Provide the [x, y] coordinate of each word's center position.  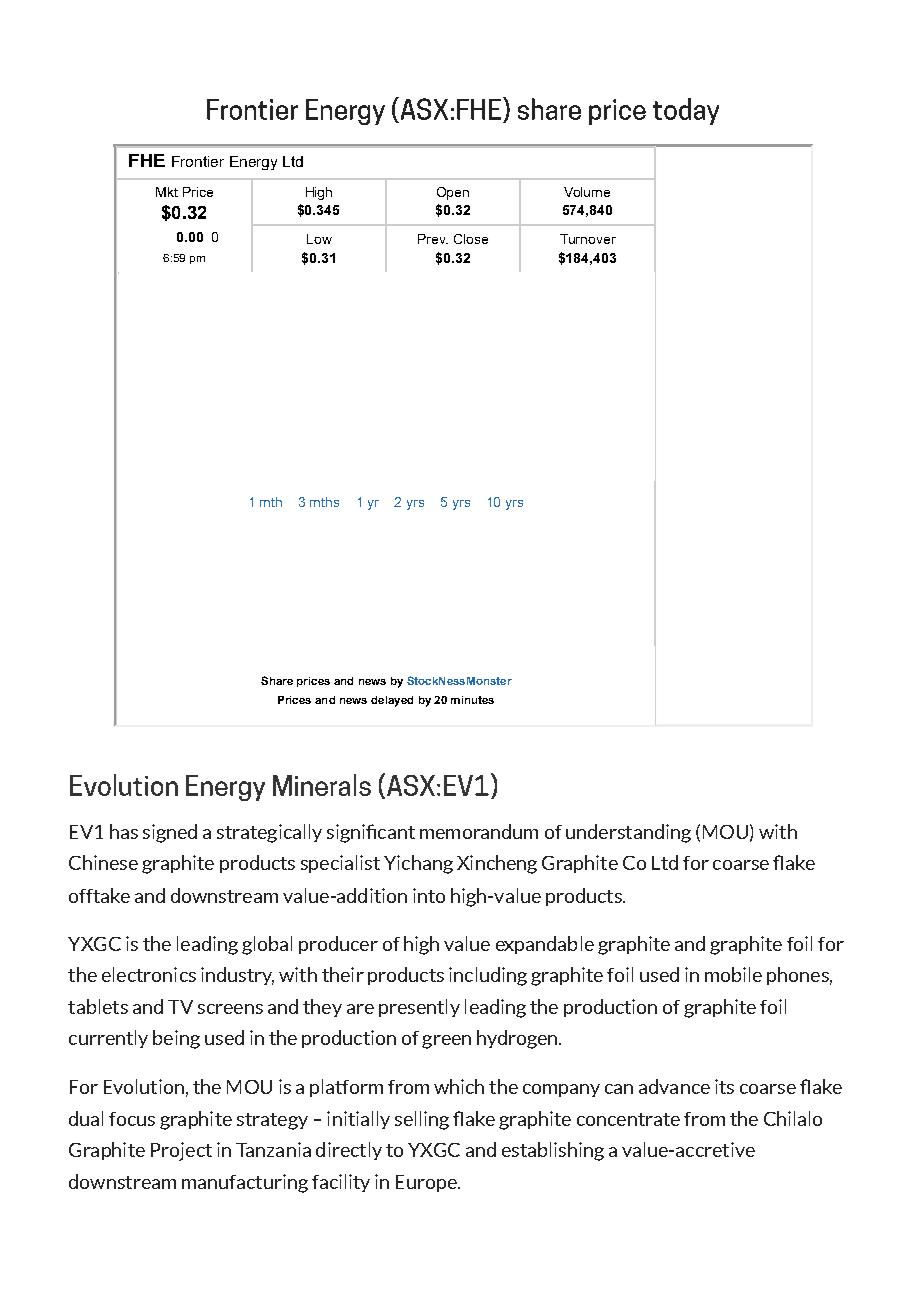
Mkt [167, 192]
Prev [433, 239]
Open [453, 193]
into [429, 895]
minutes [472, 700]
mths [324, 502]
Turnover [588, 239]
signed [170, 833]
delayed [392, 701]
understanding [628, 833]
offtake [99, 895]
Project [181, 1151]
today [686, 111]
